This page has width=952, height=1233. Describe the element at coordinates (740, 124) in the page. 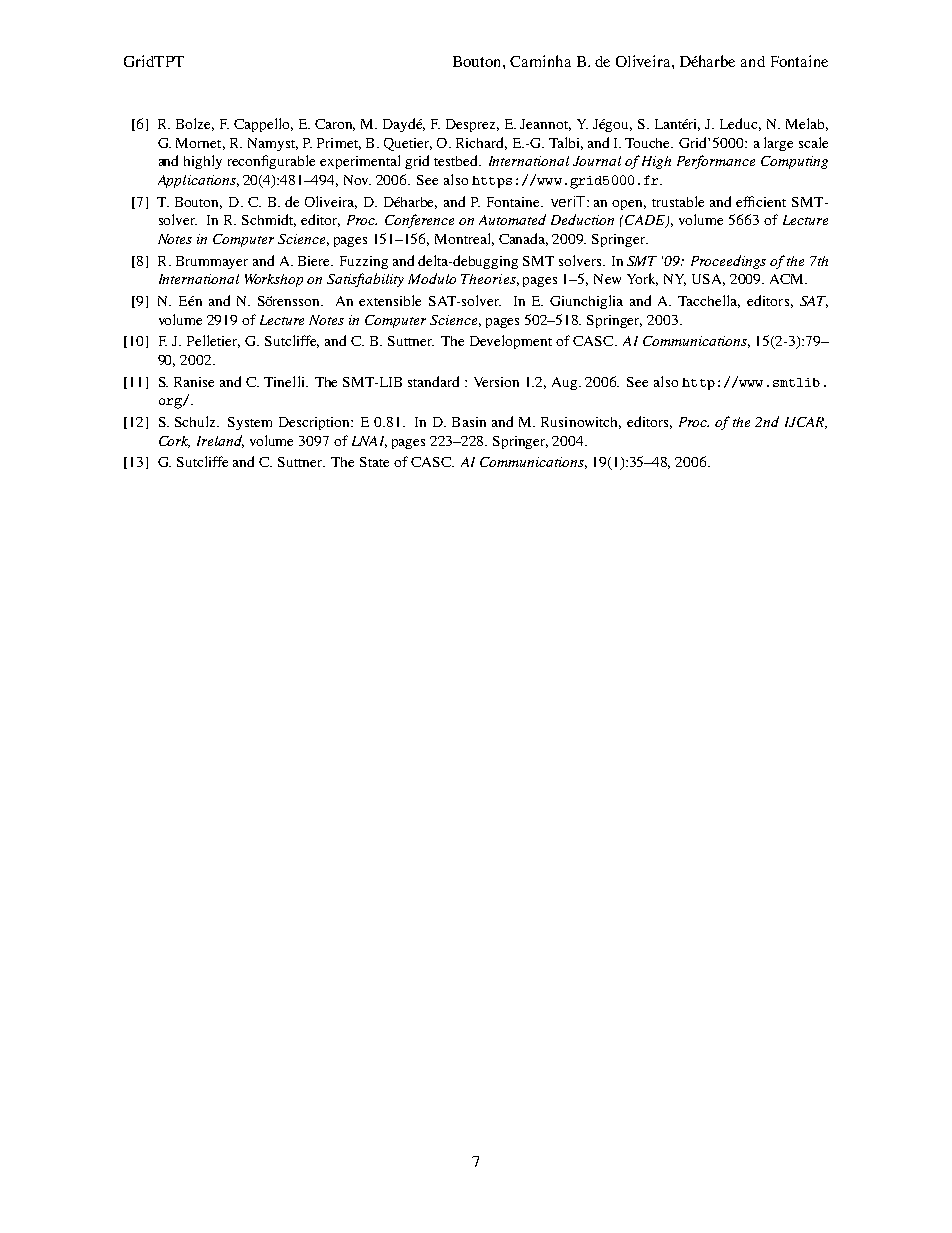

I see `Leduc` at that location.
